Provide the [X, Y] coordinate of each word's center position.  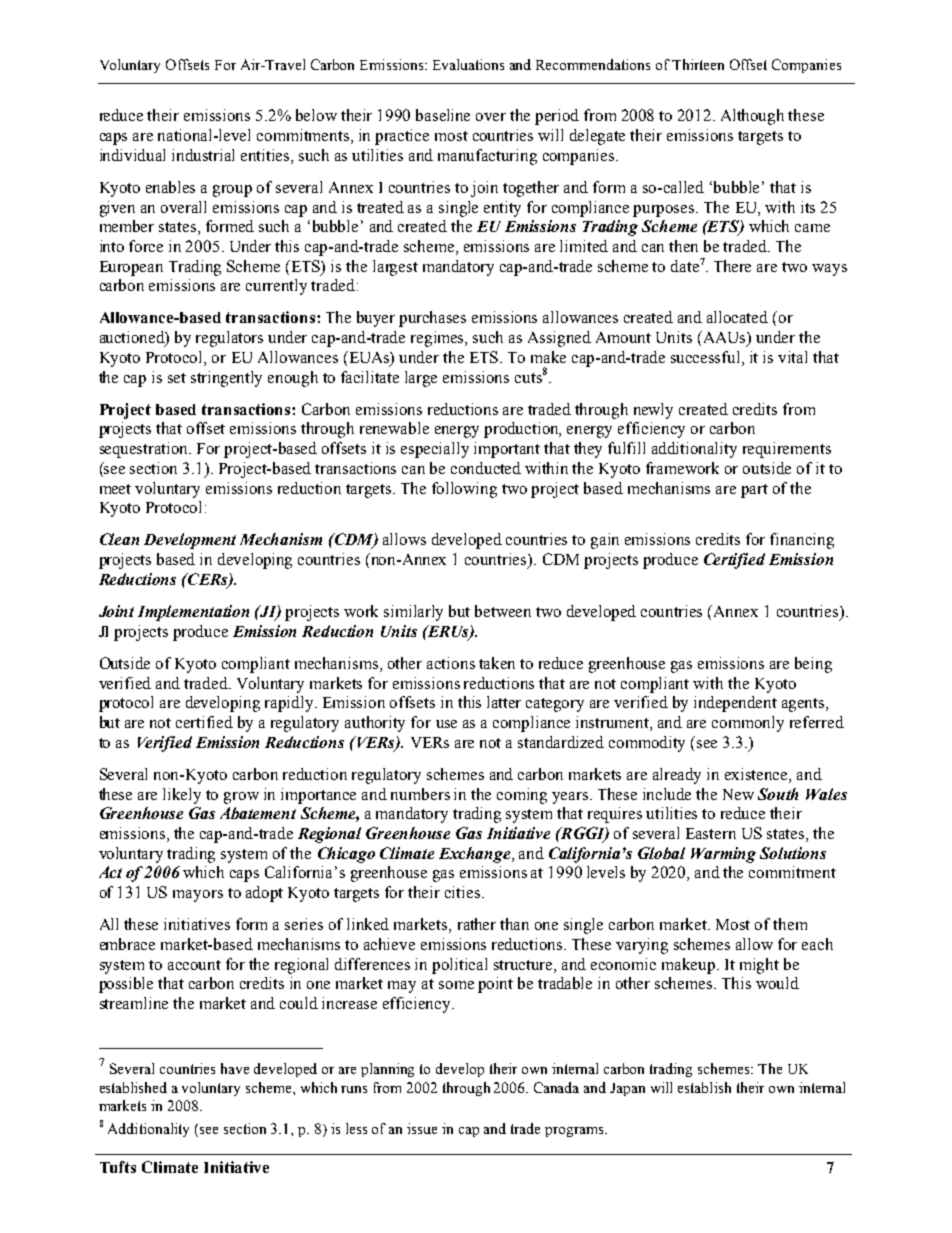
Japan [627, 1089]
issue [422, 1128]
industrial [203, 155]
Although [752, 117]
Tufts [118, 1167]
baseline [443, 115]
